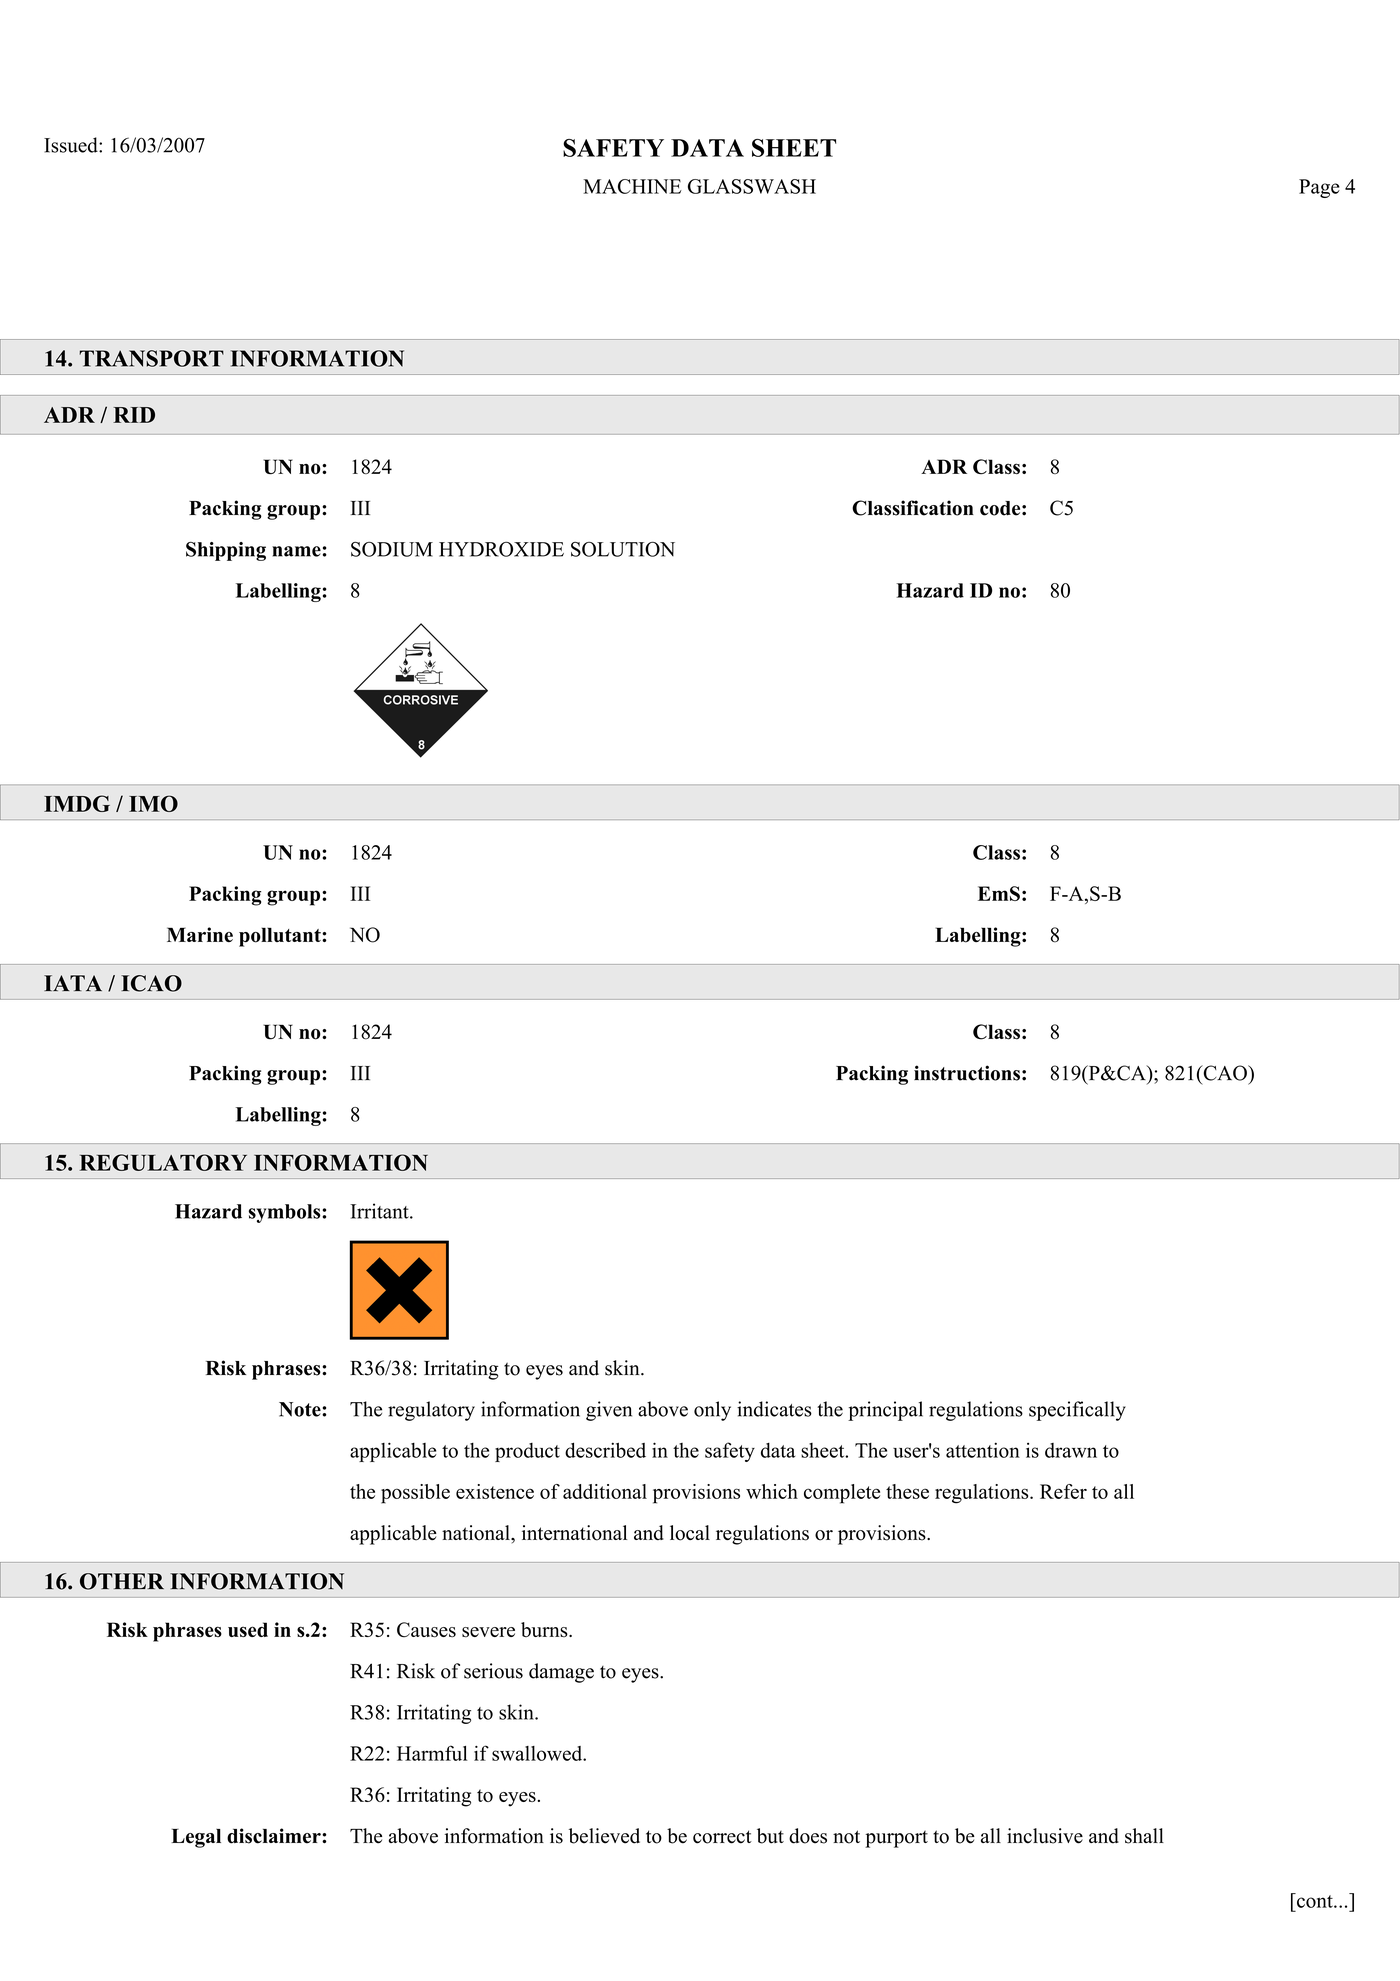  Describe the element at coordinates (1319, 188) in the screenshot. I see `Page` at that location.
